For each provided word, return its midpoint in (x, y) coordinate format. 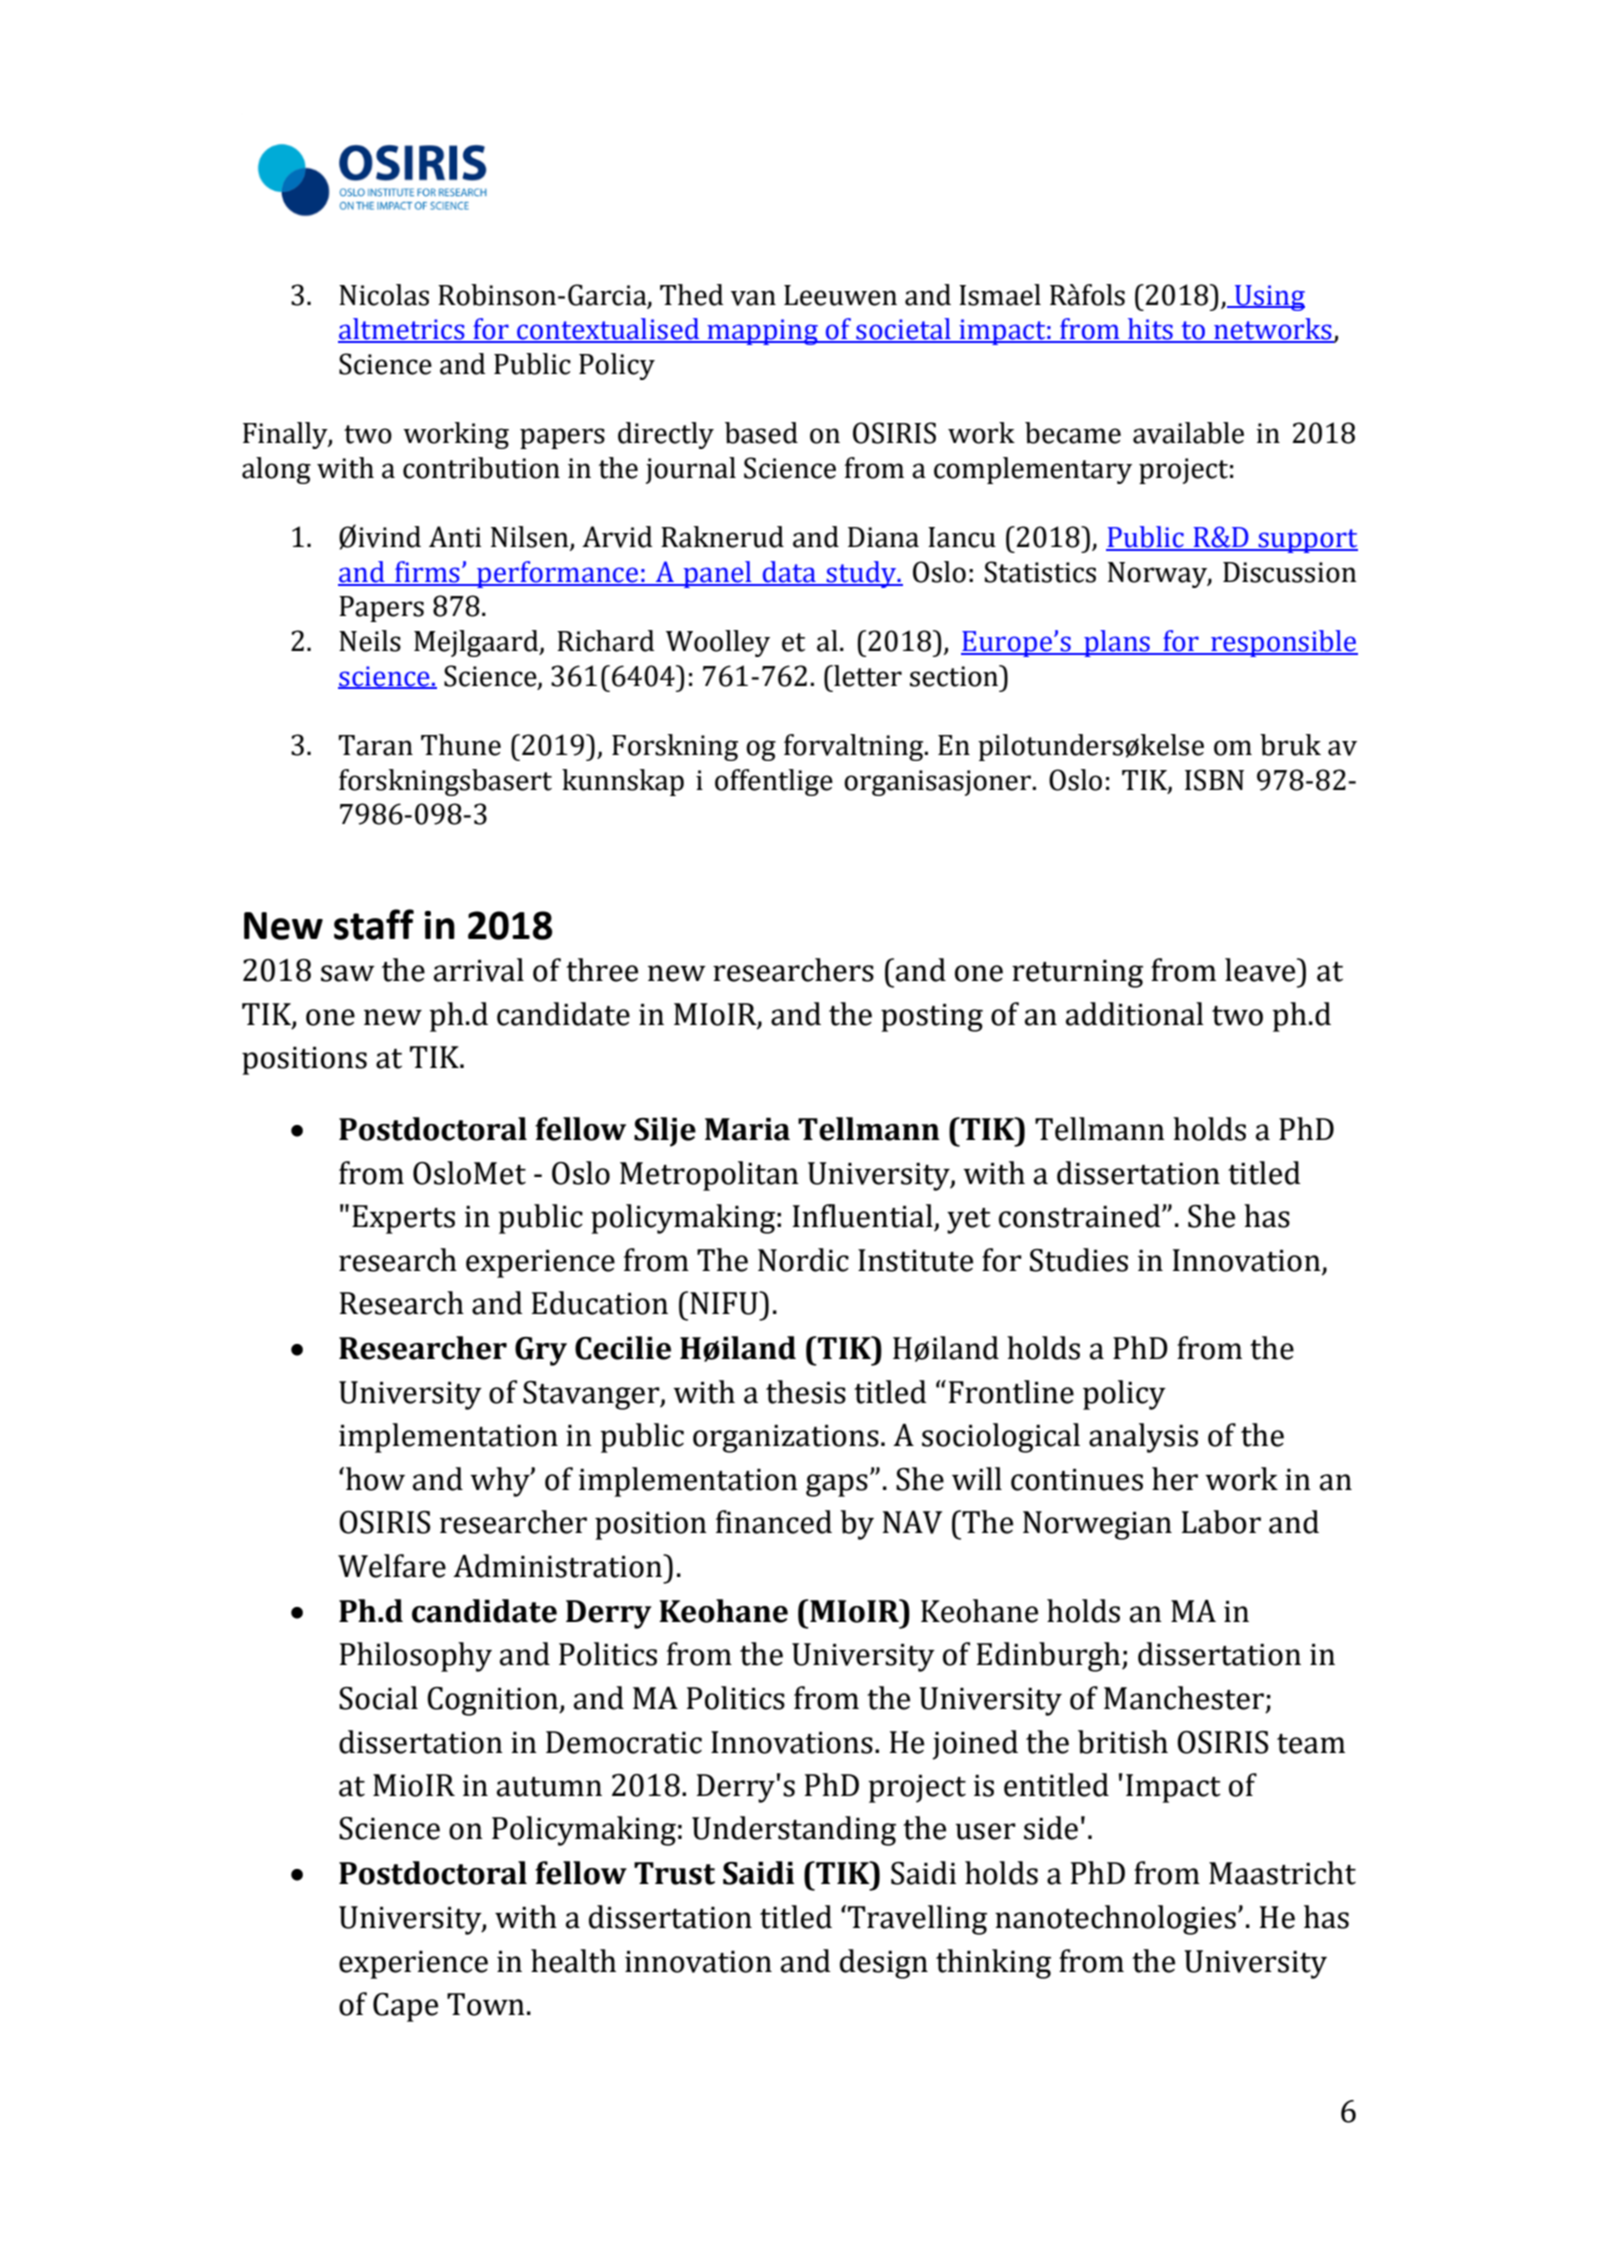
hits (1150, 330)
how (375, 1479)
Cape (405, 2007)
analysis (1143, 1438)
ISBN (1214, 780)
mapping (762, 332)
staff (374, 924)
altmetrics (402, 330)
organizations (786, 1439)
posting (932, 1018)
